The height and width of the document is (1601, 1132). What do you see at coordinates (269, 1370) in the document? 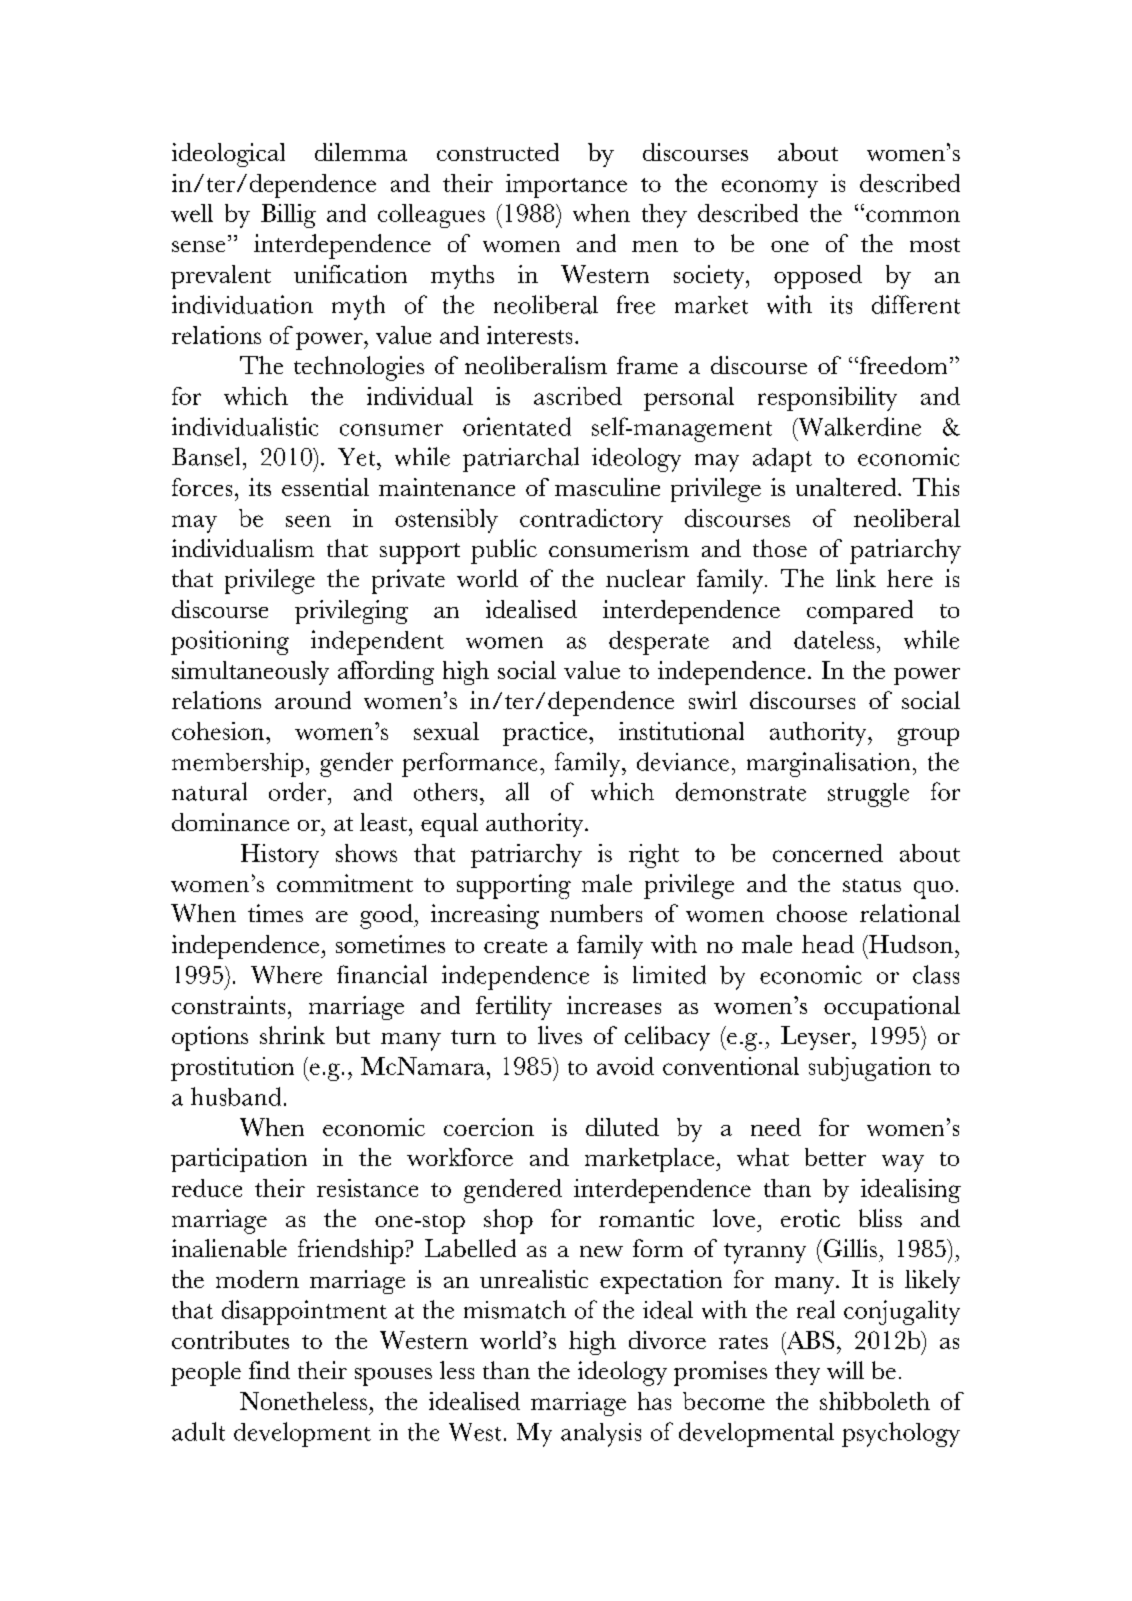
I see `find` at bounding box center [269, 1370].
